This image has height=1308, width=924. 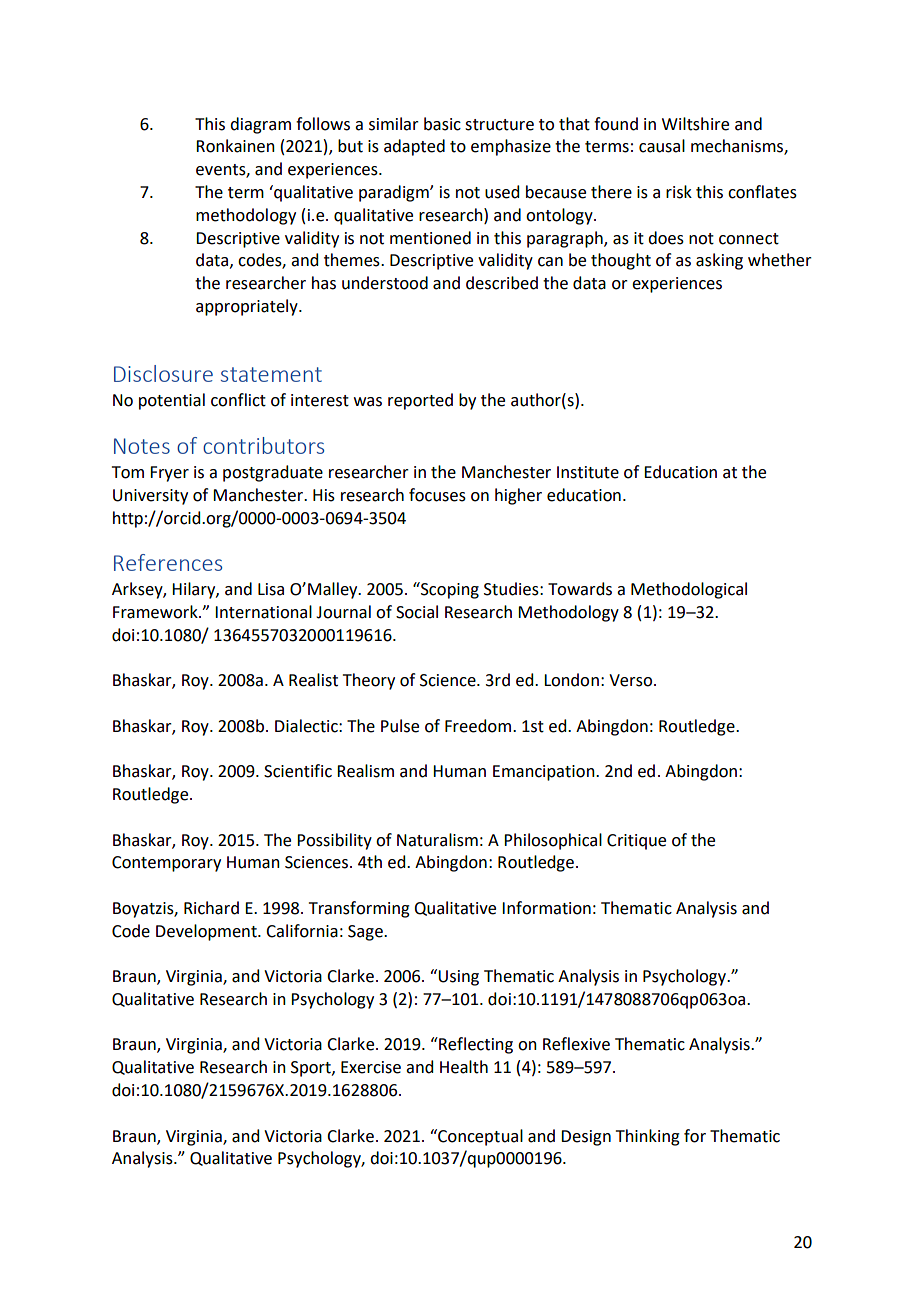 I want to click on Fryer, so click(x=169, y=474).
